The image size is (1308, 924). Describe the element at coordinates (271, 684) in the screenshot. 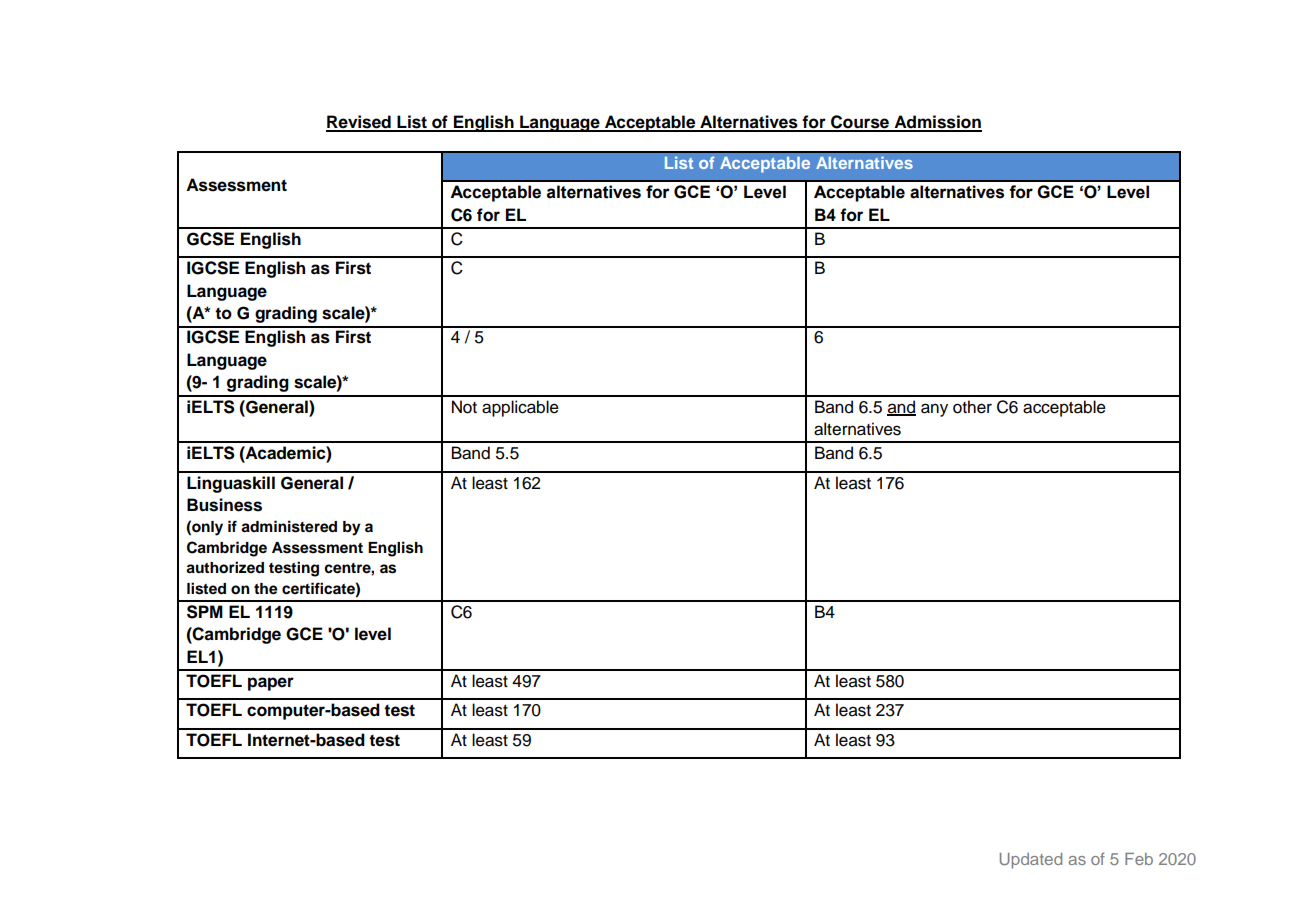

I see `paper` at that location.
